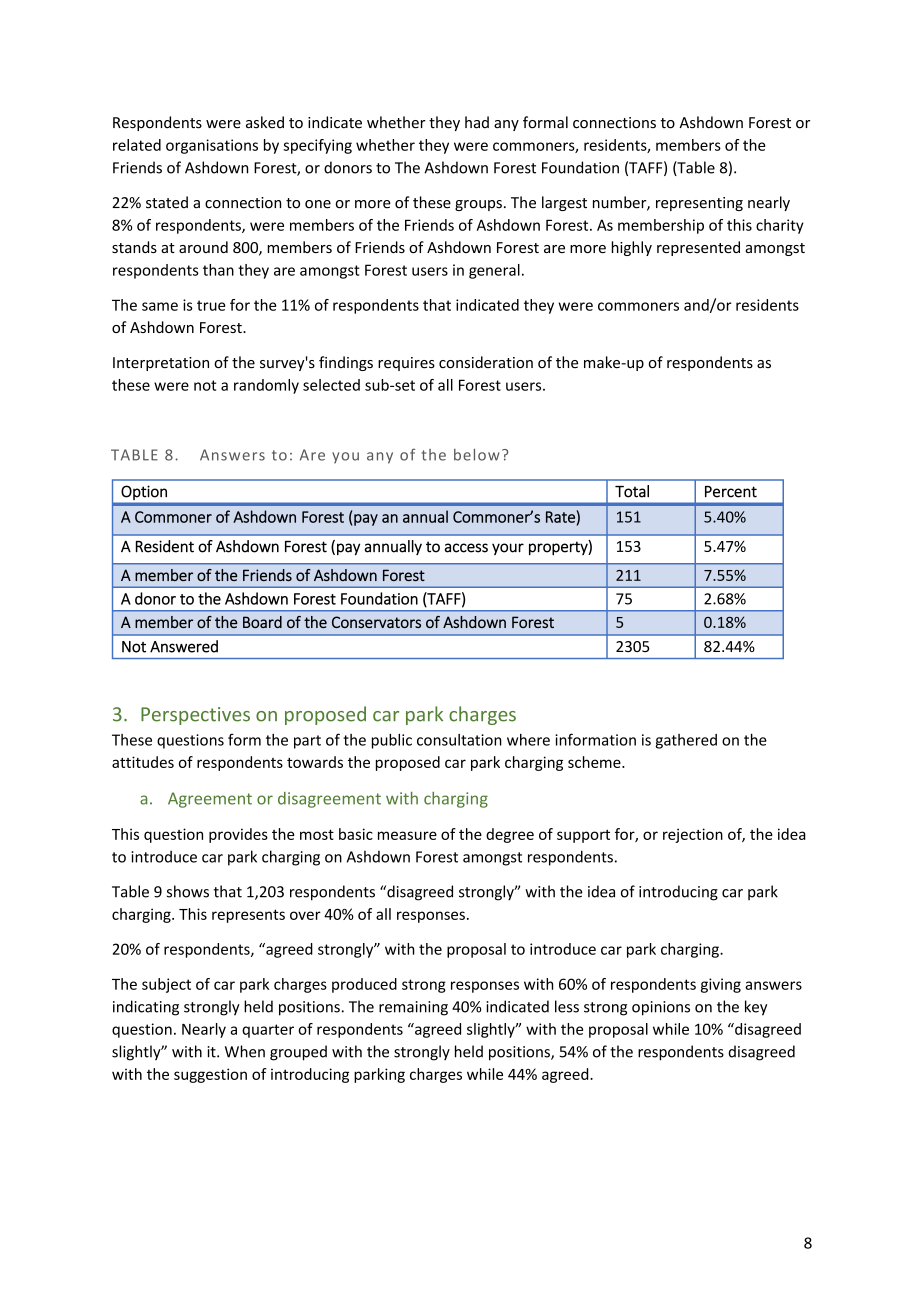  What do you see at coordinates (245, 1051) in the screenshot?
I see `When` at bounding box center [245, 1051].
